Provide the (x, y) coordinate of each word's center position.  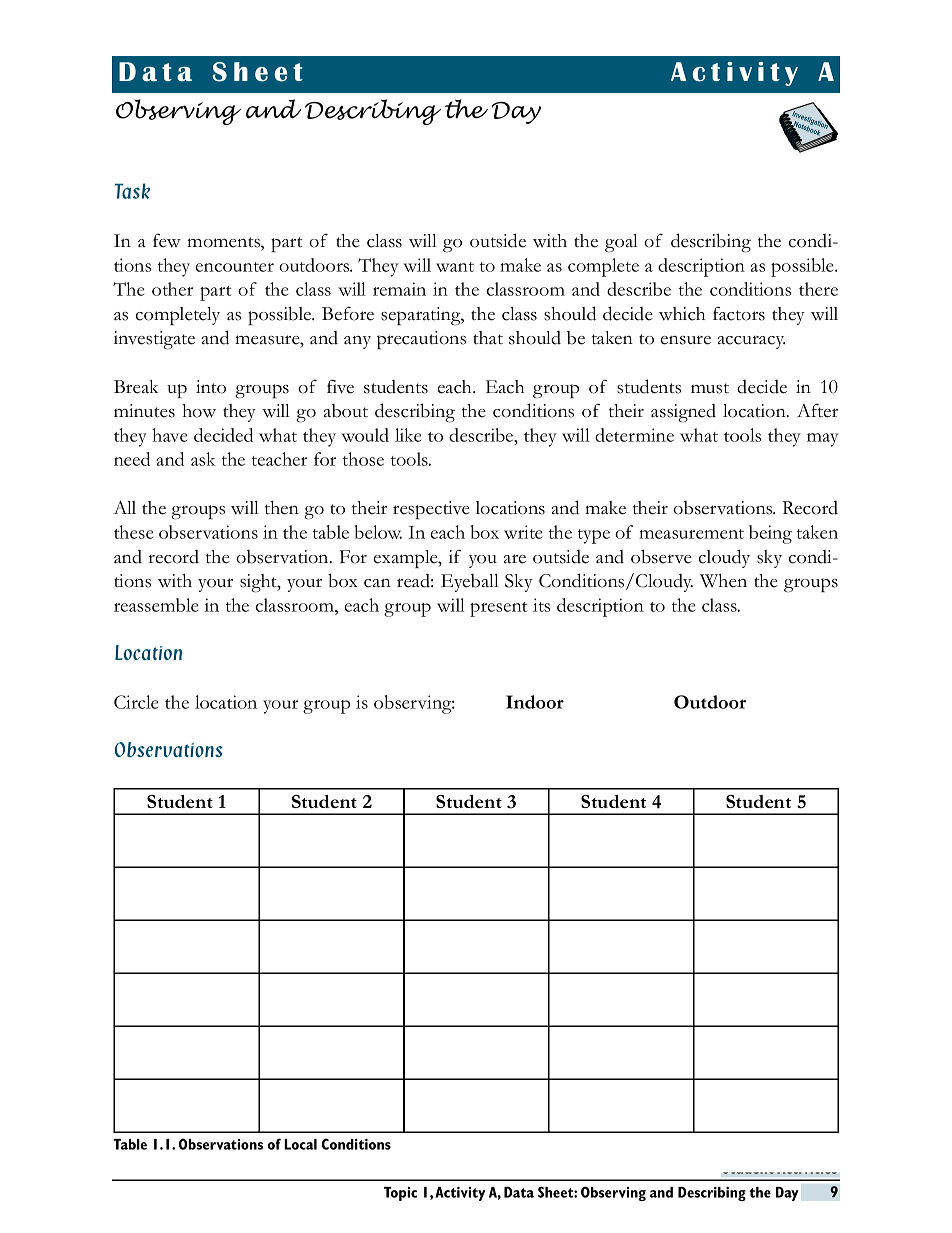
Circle (136, 702)
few (167, 240)
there (818, 289)
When (723, 581)
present (499, 609)
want (455, 267)
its (541, 605)
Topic (400, 1194)
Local (300, 1144)
